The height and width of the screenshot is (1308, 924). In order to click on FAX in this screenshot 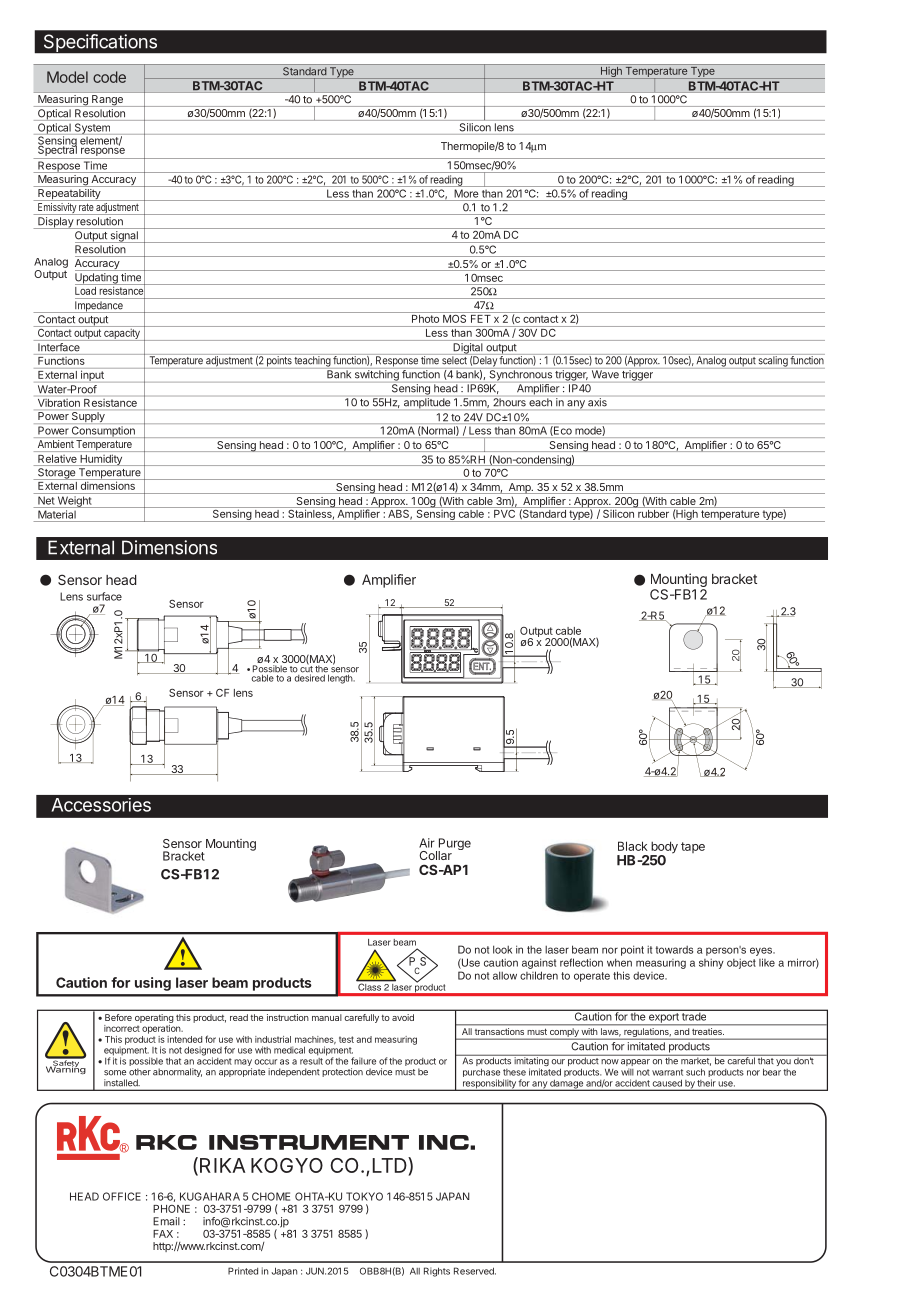, I will do `click(163, 1234)`.
